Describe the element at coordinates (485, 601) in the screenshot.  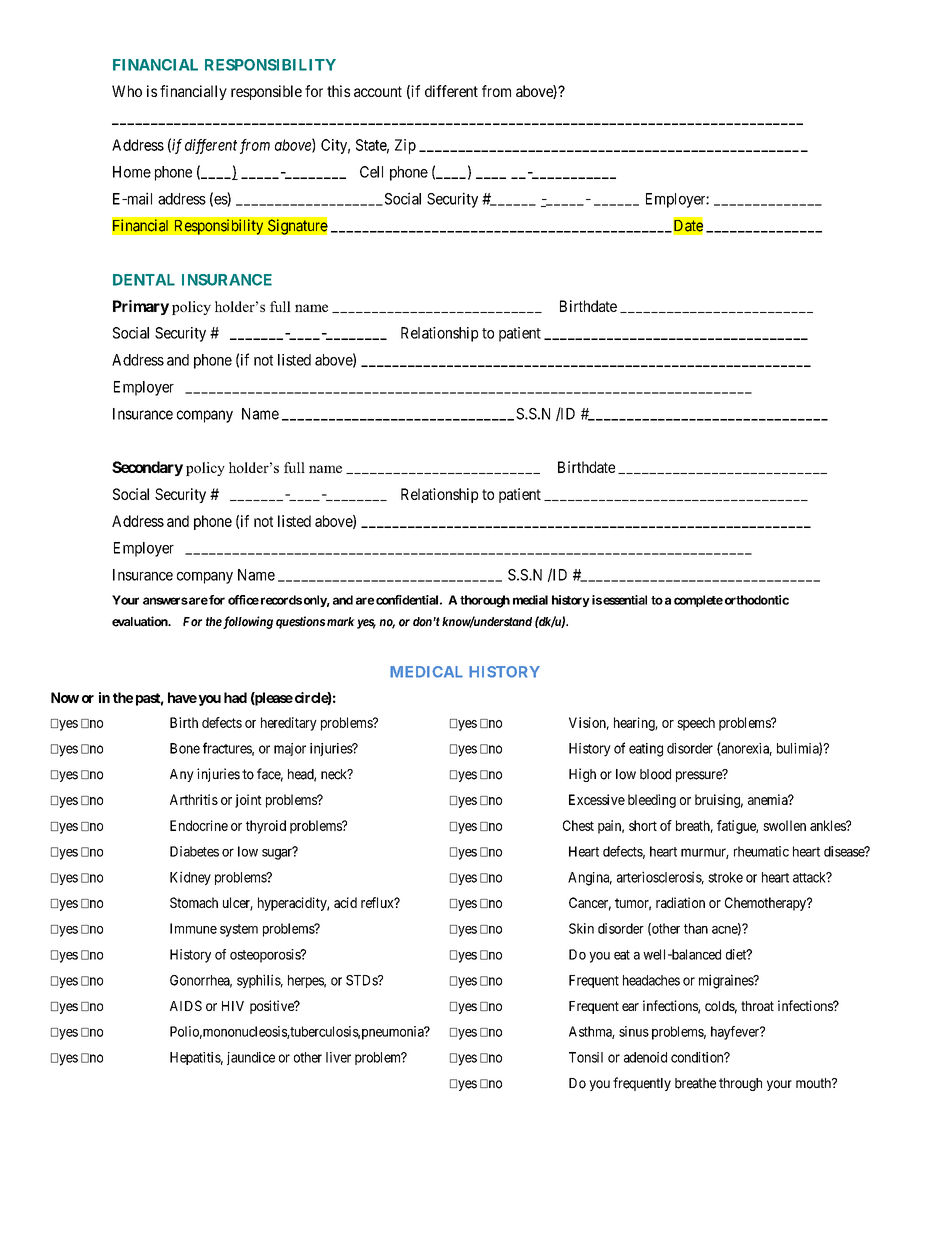
I see `thorough` at that location.
